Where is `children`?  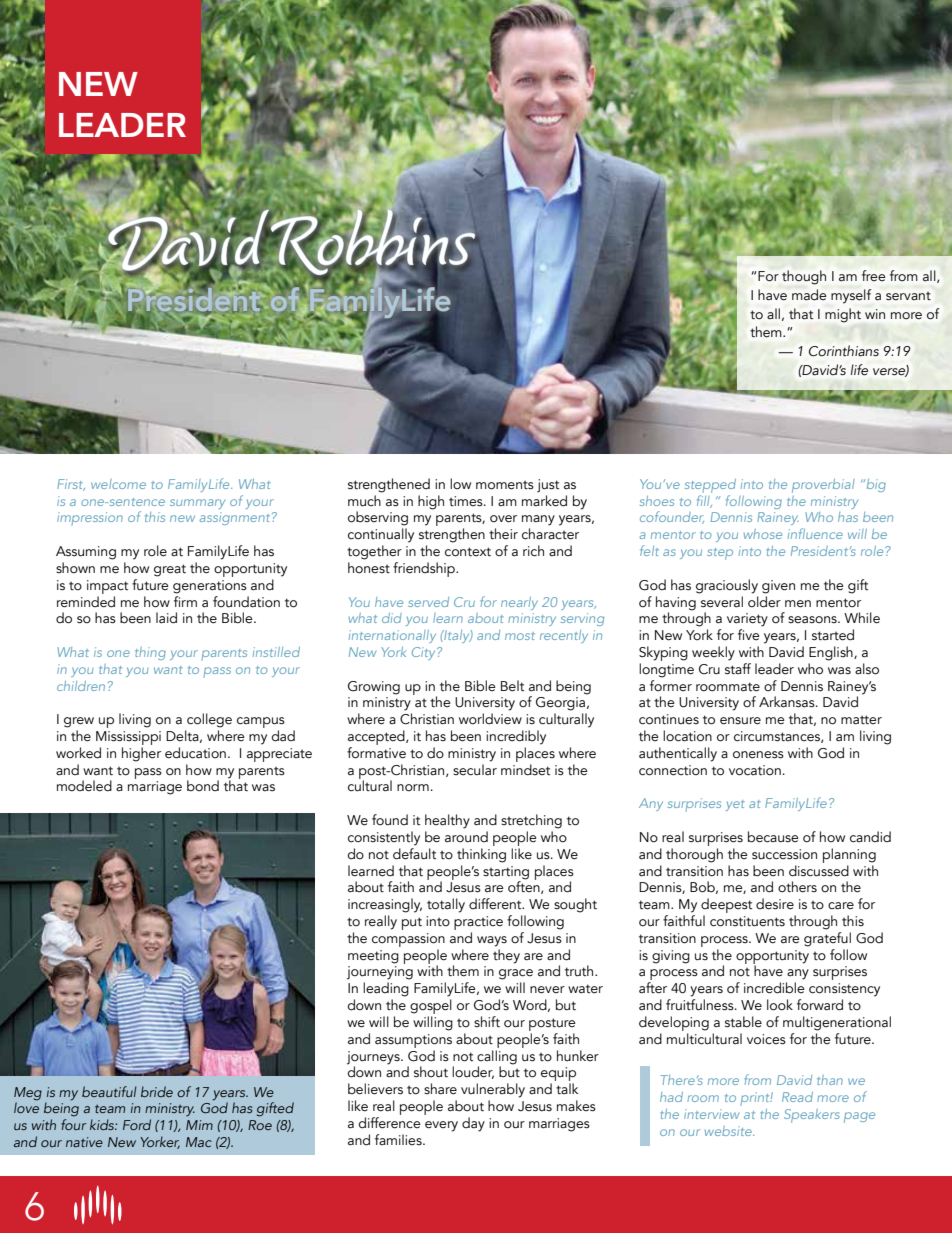 children is located at coordinates (81, 686).
